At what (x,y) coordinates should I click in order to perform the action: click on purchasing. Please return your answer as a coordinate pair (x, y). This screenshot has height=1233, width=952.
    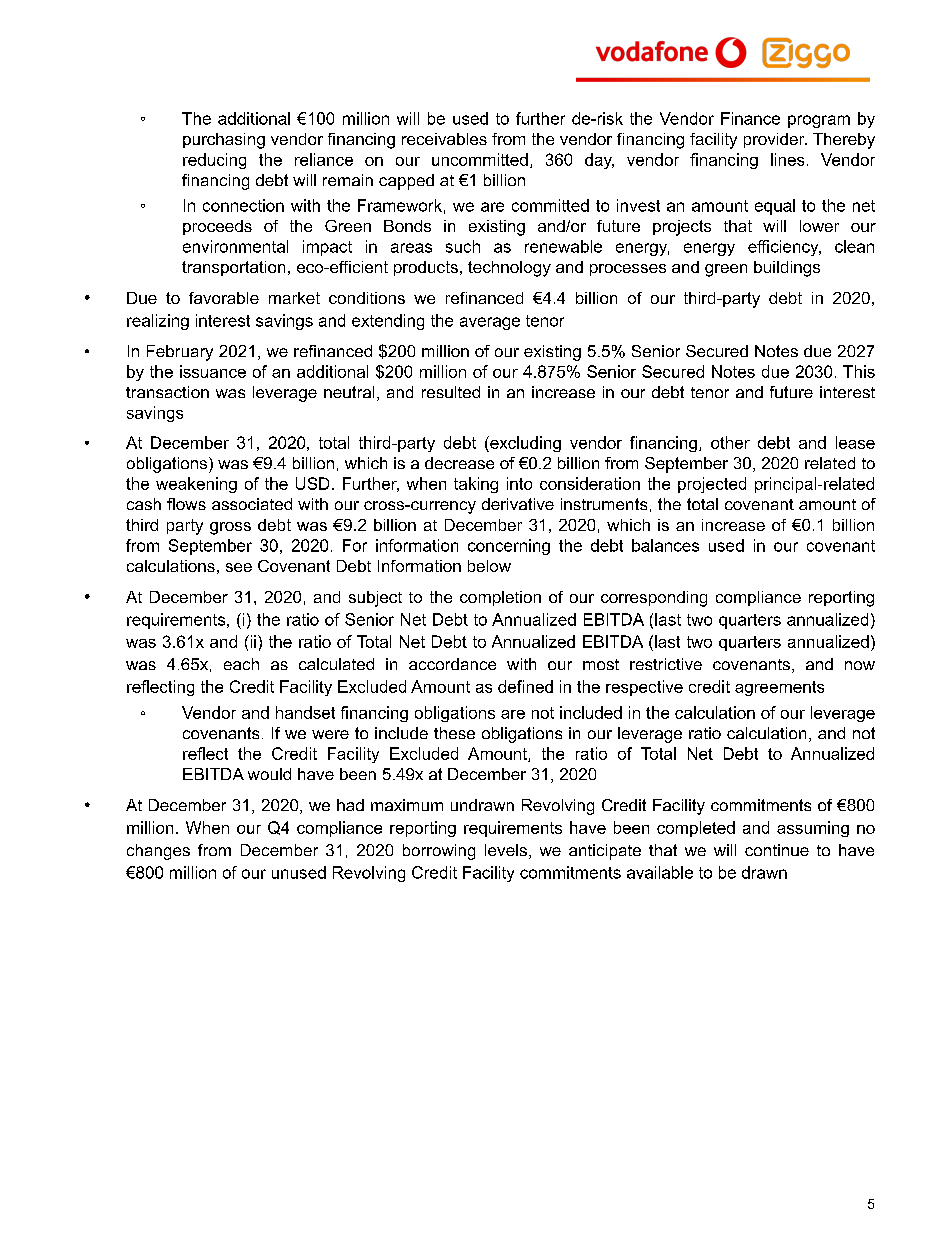
    Looking at the image, I should click on (224, 141).
